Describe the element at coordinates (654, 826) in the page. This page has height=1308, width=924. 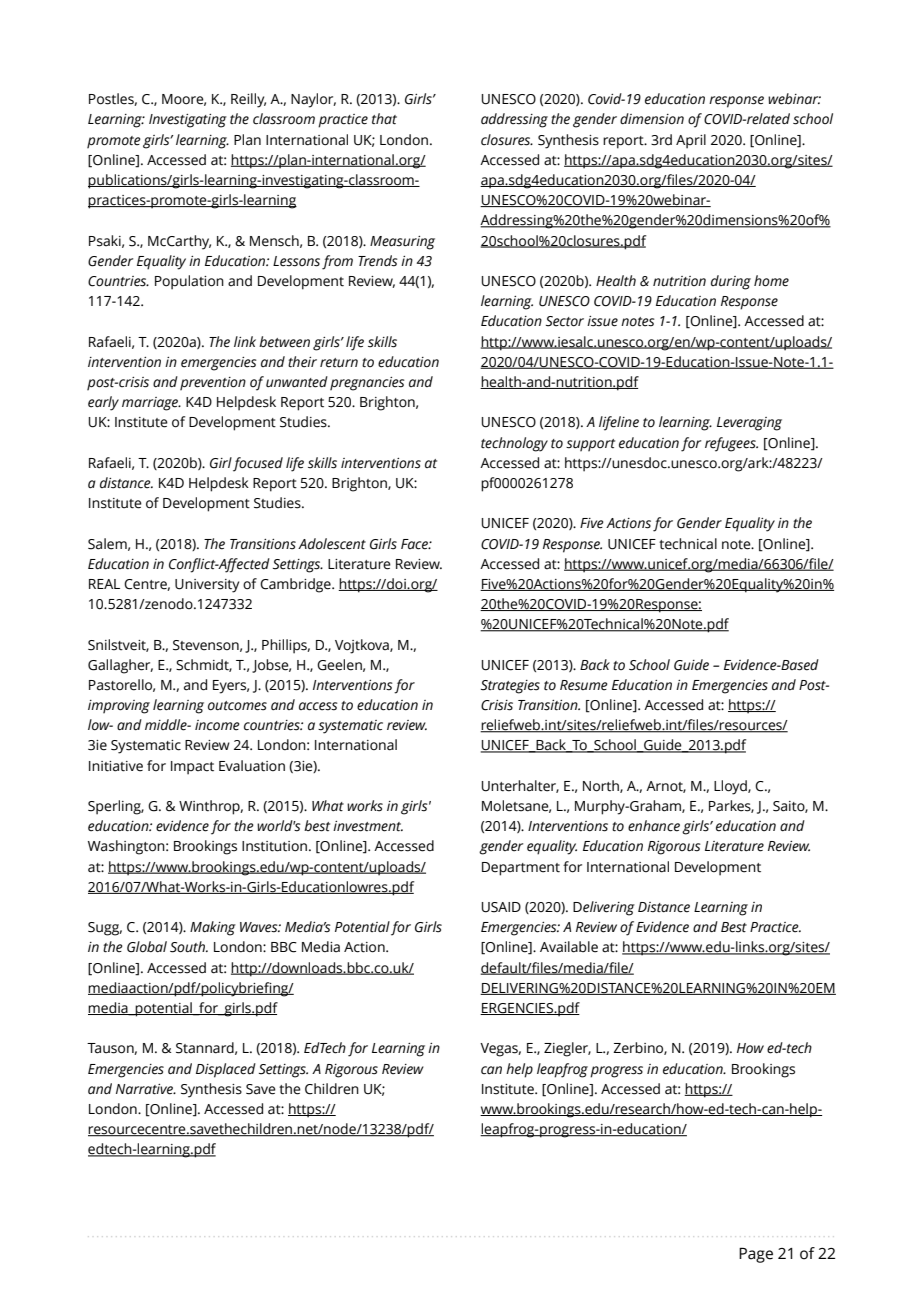
I see `enhance` at that location.
